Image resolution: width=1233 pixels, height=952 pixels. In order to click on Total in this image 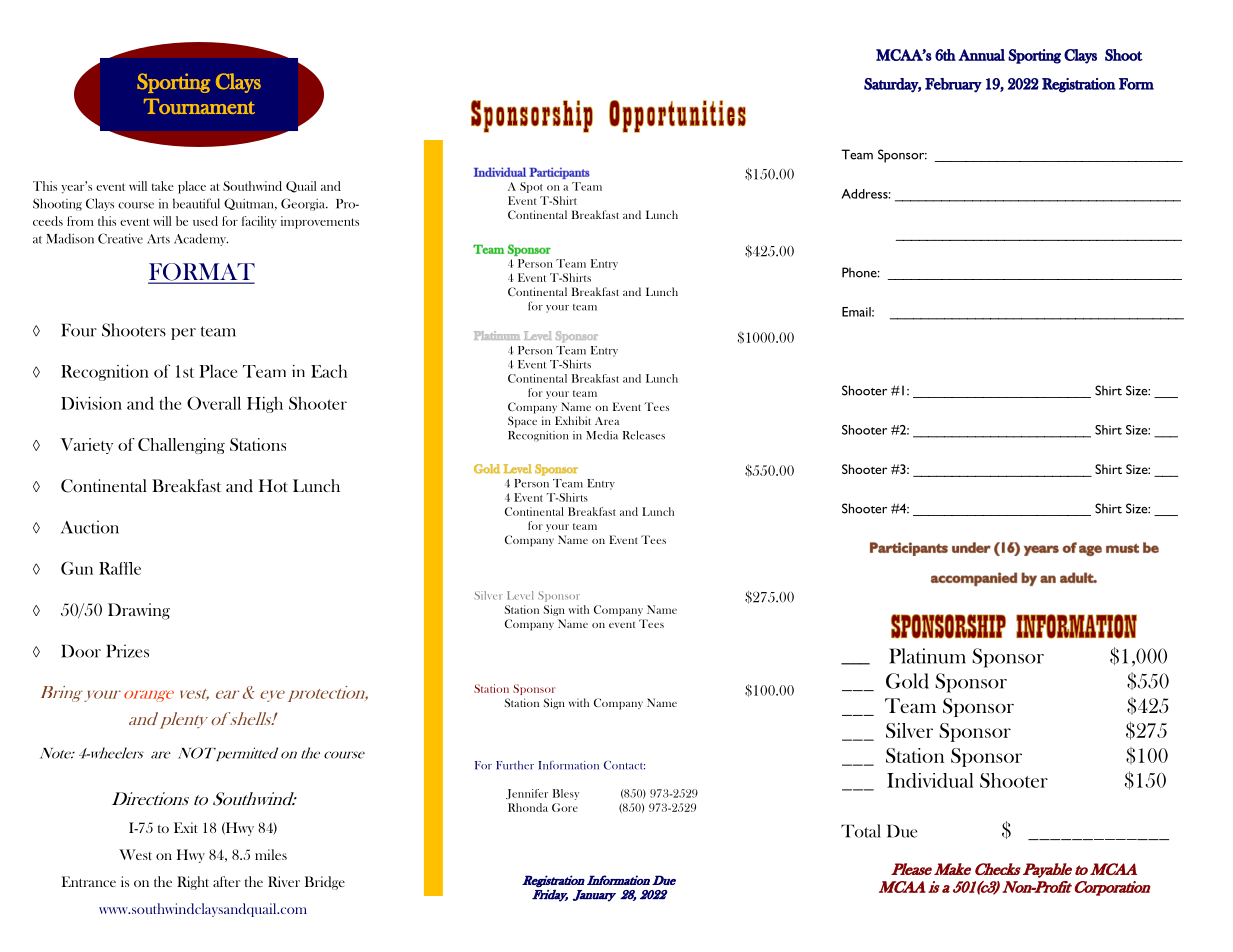, I will do `click(861, 831)`.
